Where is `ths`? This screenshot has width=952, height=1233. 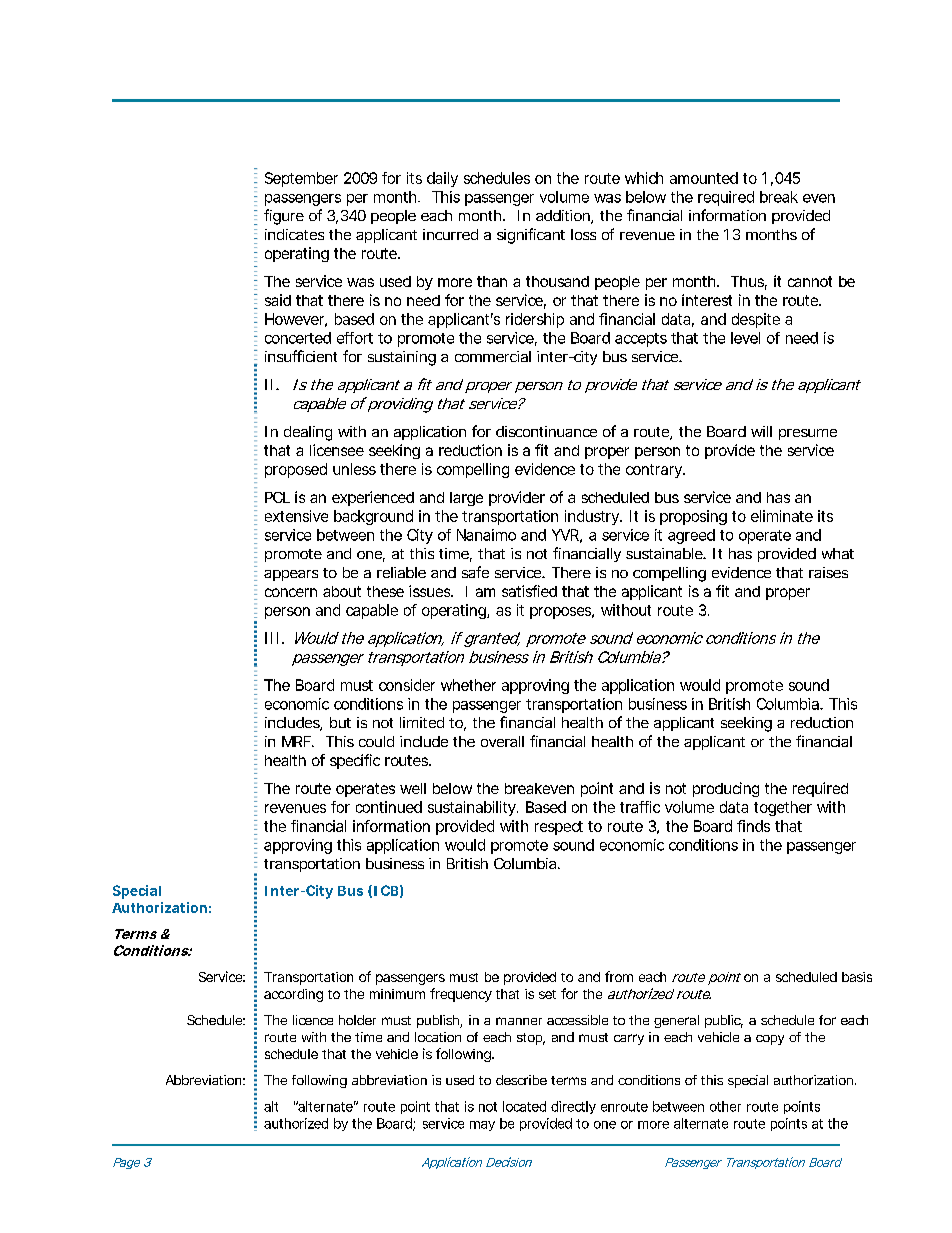
ths is located at coordinates (786, 234).
